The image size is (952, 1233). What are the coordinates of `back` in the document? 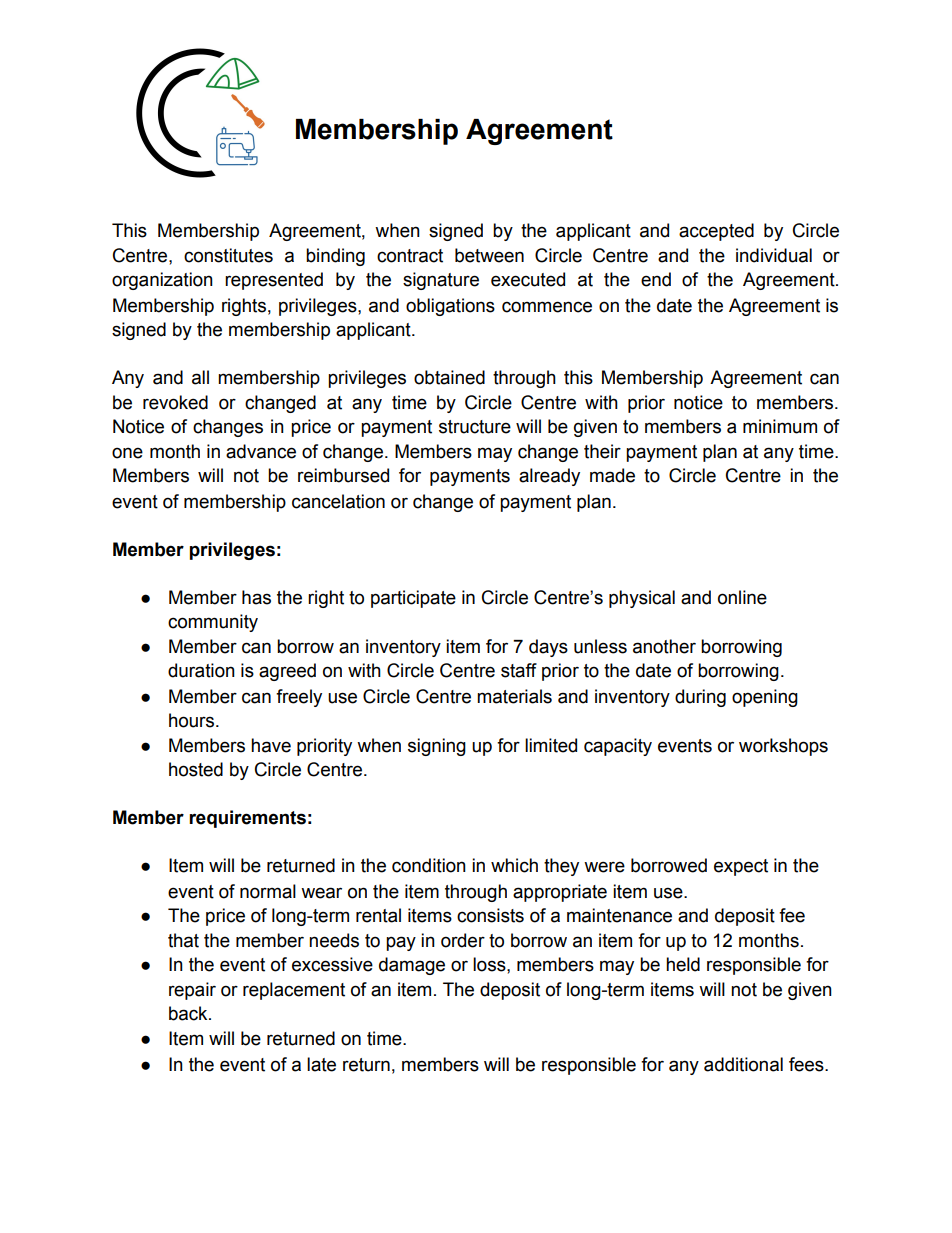 It's located at (189, 1013).
